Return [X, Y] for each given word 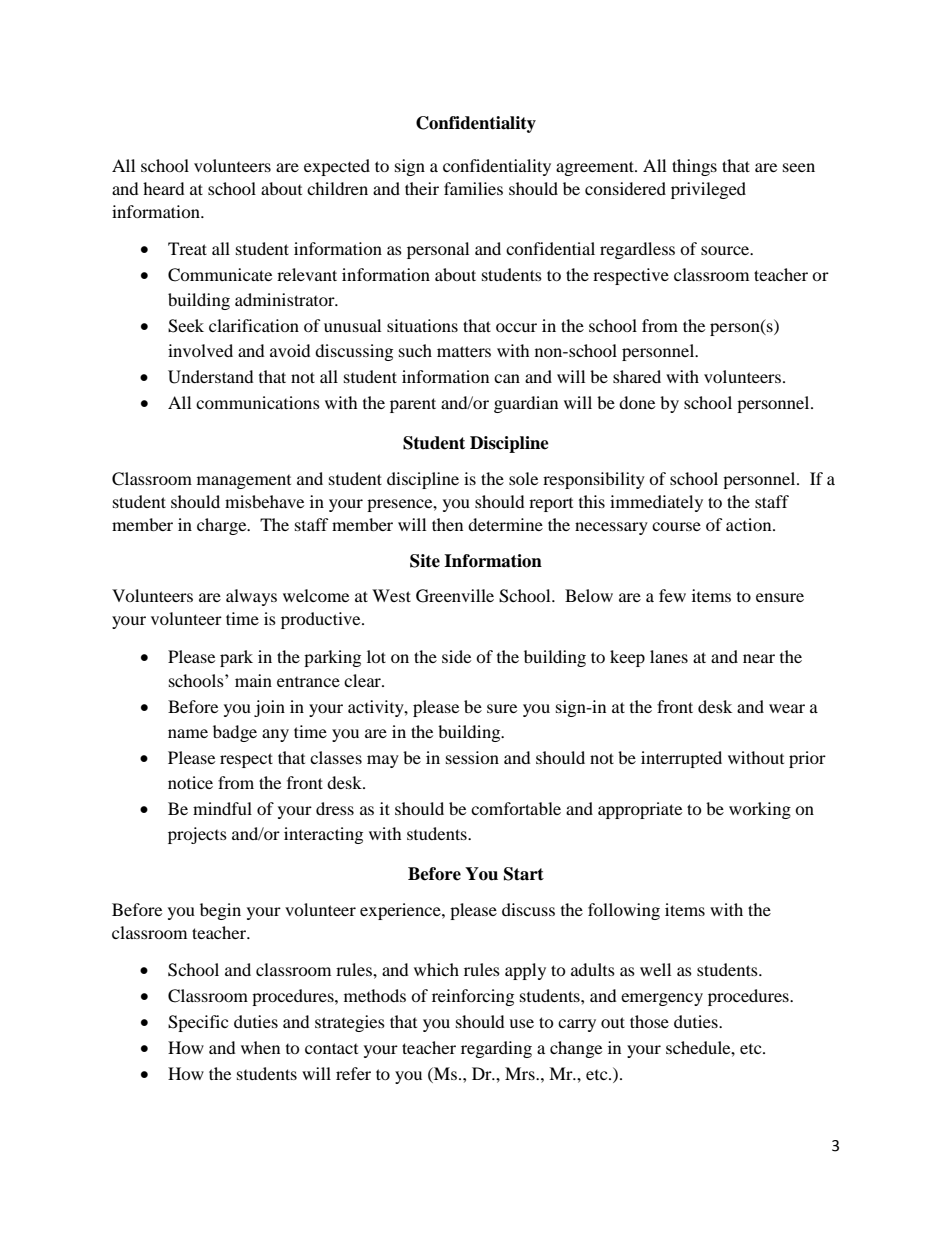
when [260, 1047]
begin [220, 911]
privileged [708, 190]
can [507, 378]
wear [787, 708]
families [473, 188]
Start [524, 874]
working [760, 810]
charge [223, 526]
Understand [211, 377]
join [269, 708]
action [750, 524]
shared [637, 376]
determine [505, 524]
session [472, 757]
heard [164, 188]
